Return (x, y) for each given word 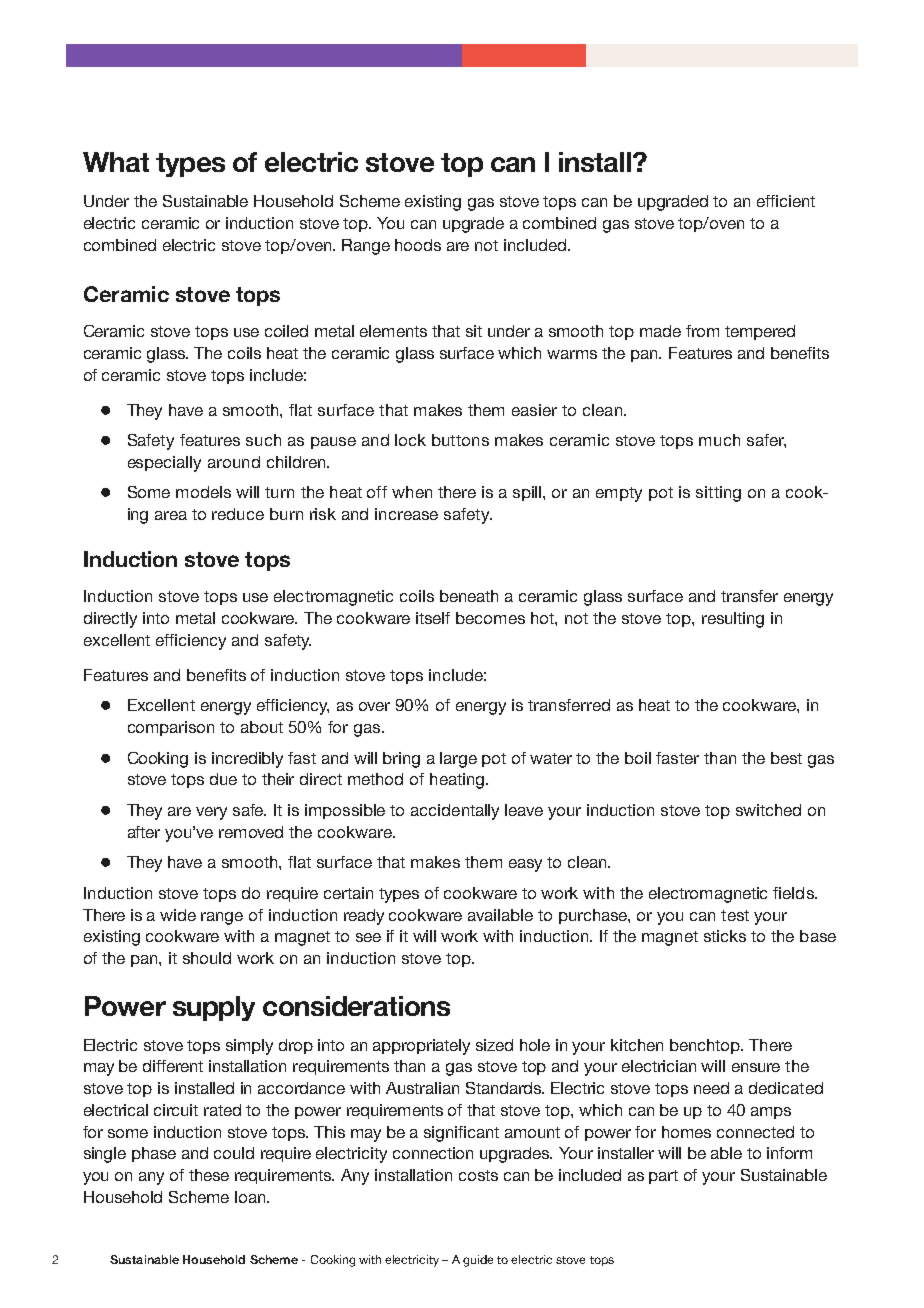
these (209, 1175)
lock (410, 440)
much (719, 440)
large (458, 760)
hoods (418, 245)
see (368, 937)
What (116, 162)
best (786, 758)
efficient (786, 201)
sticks (725, 936)
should (207, 958)
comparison (171, 728)
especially (164, 464)
